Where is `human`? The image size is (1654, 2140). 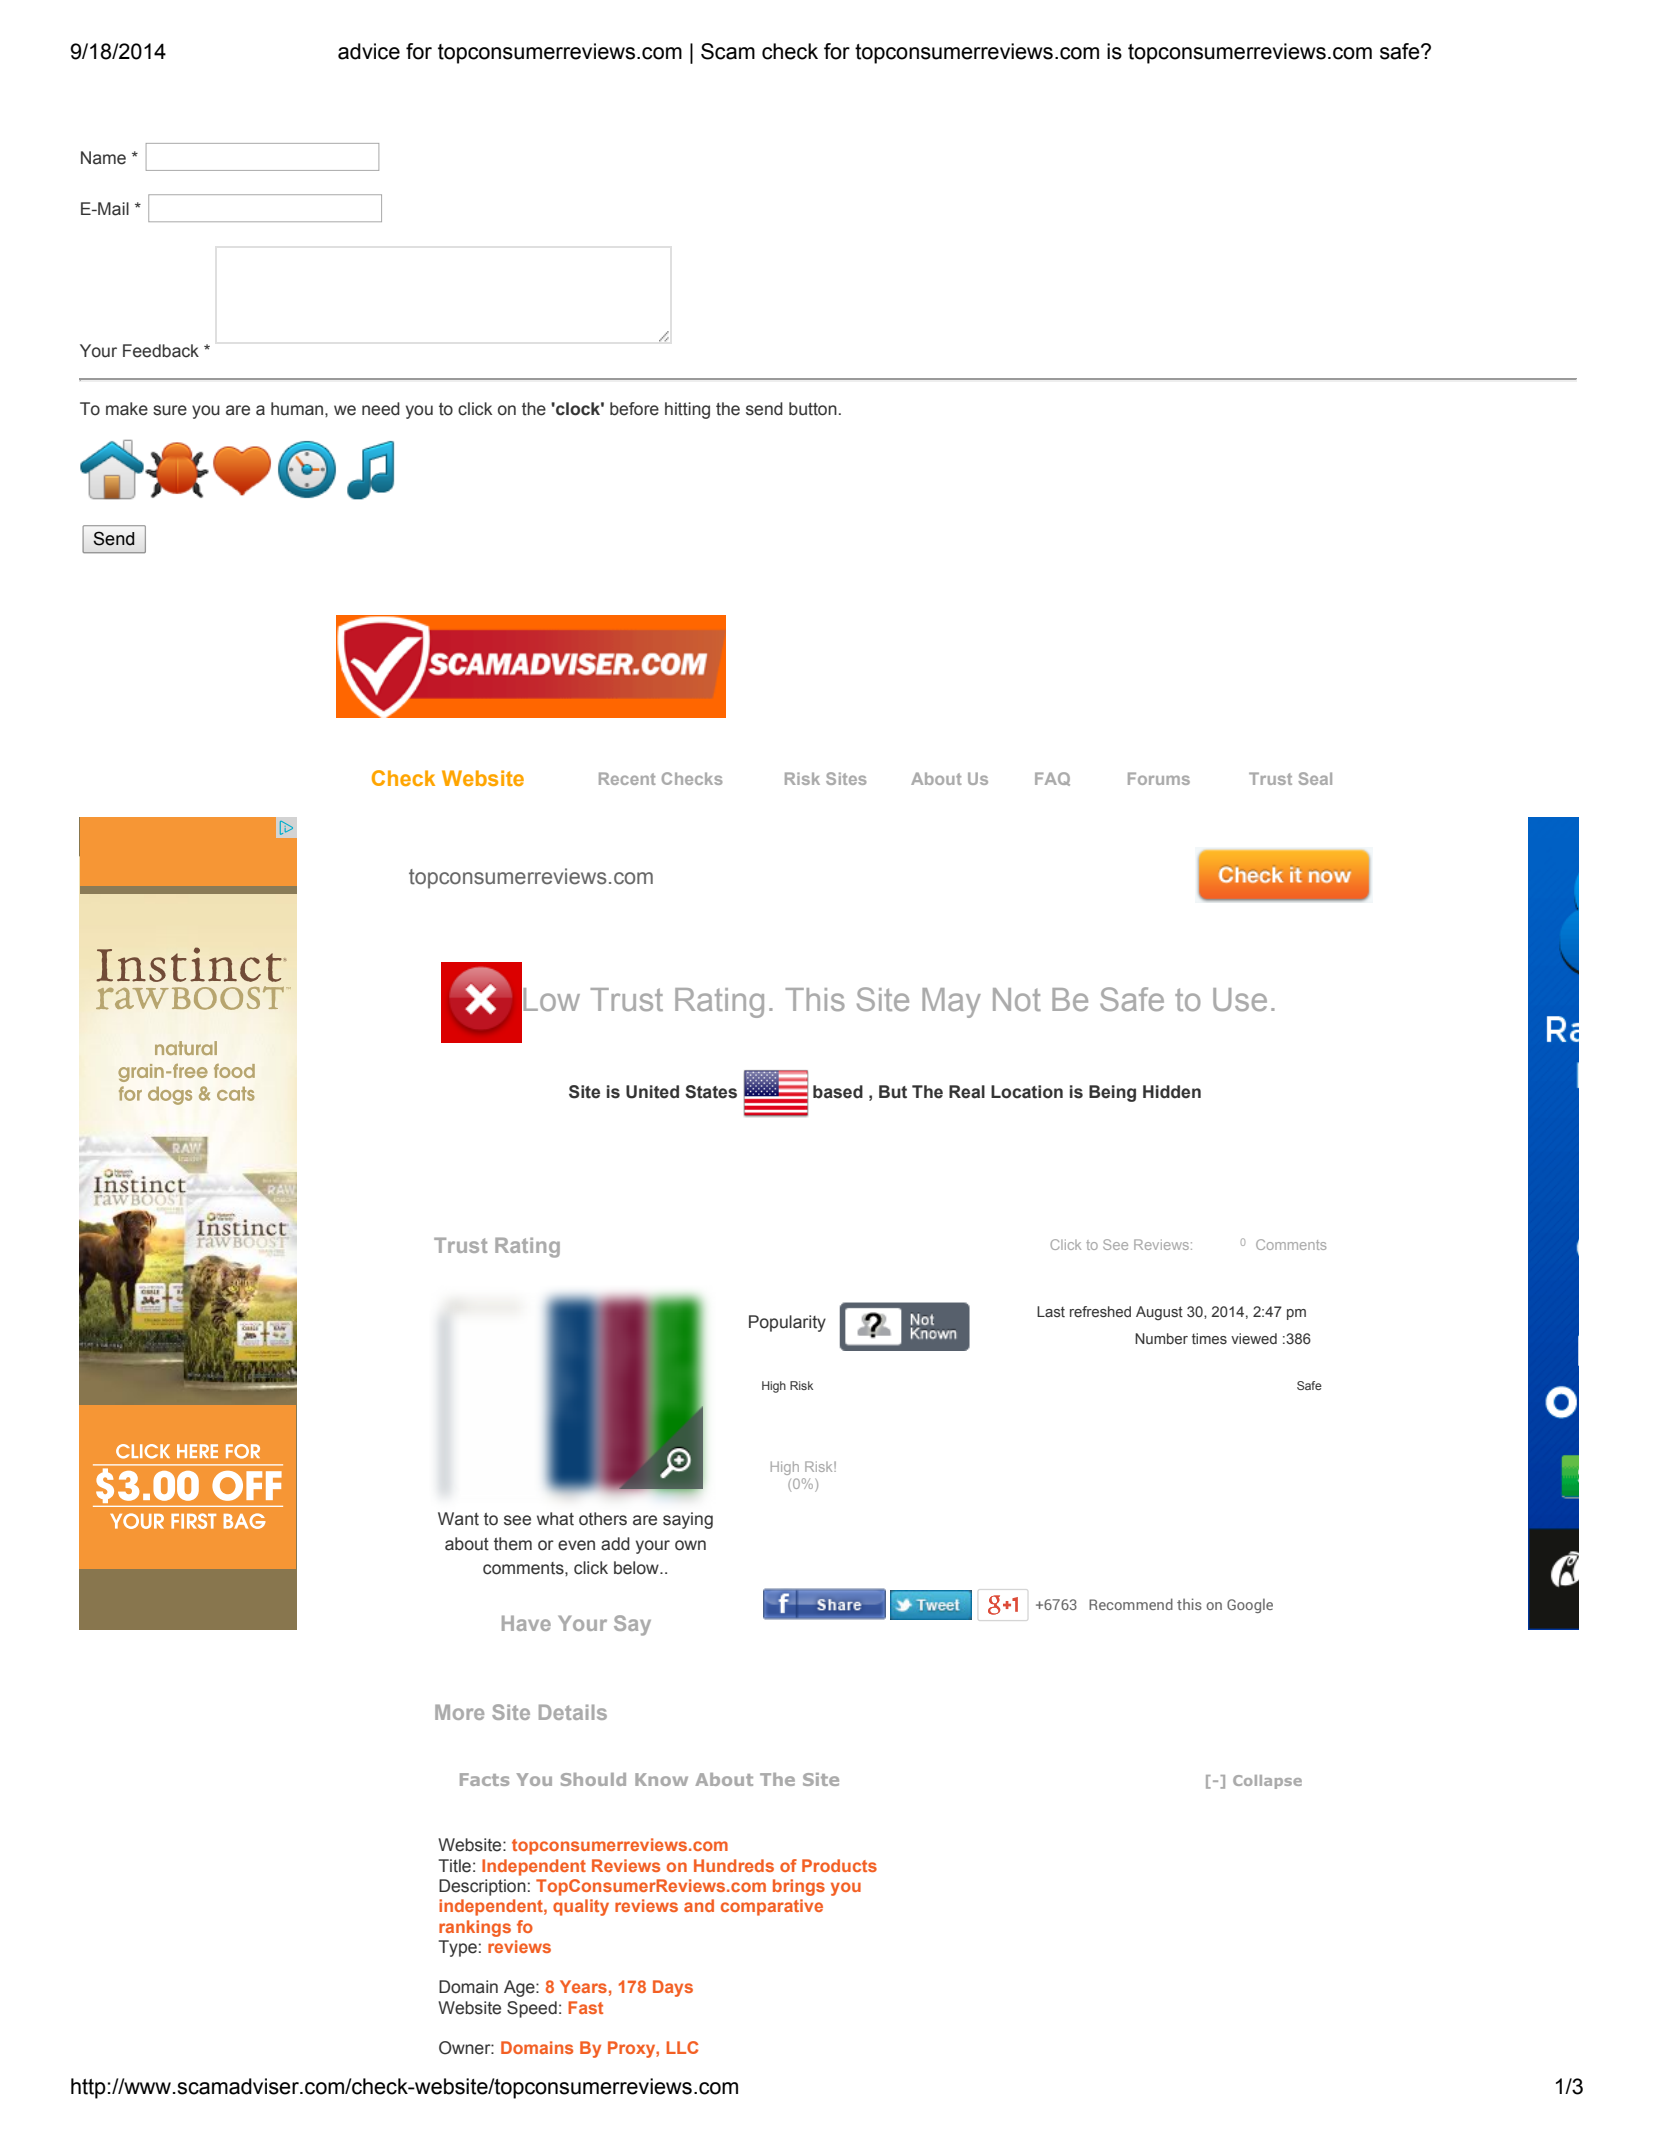
human is located at coordinates (298, 409).
